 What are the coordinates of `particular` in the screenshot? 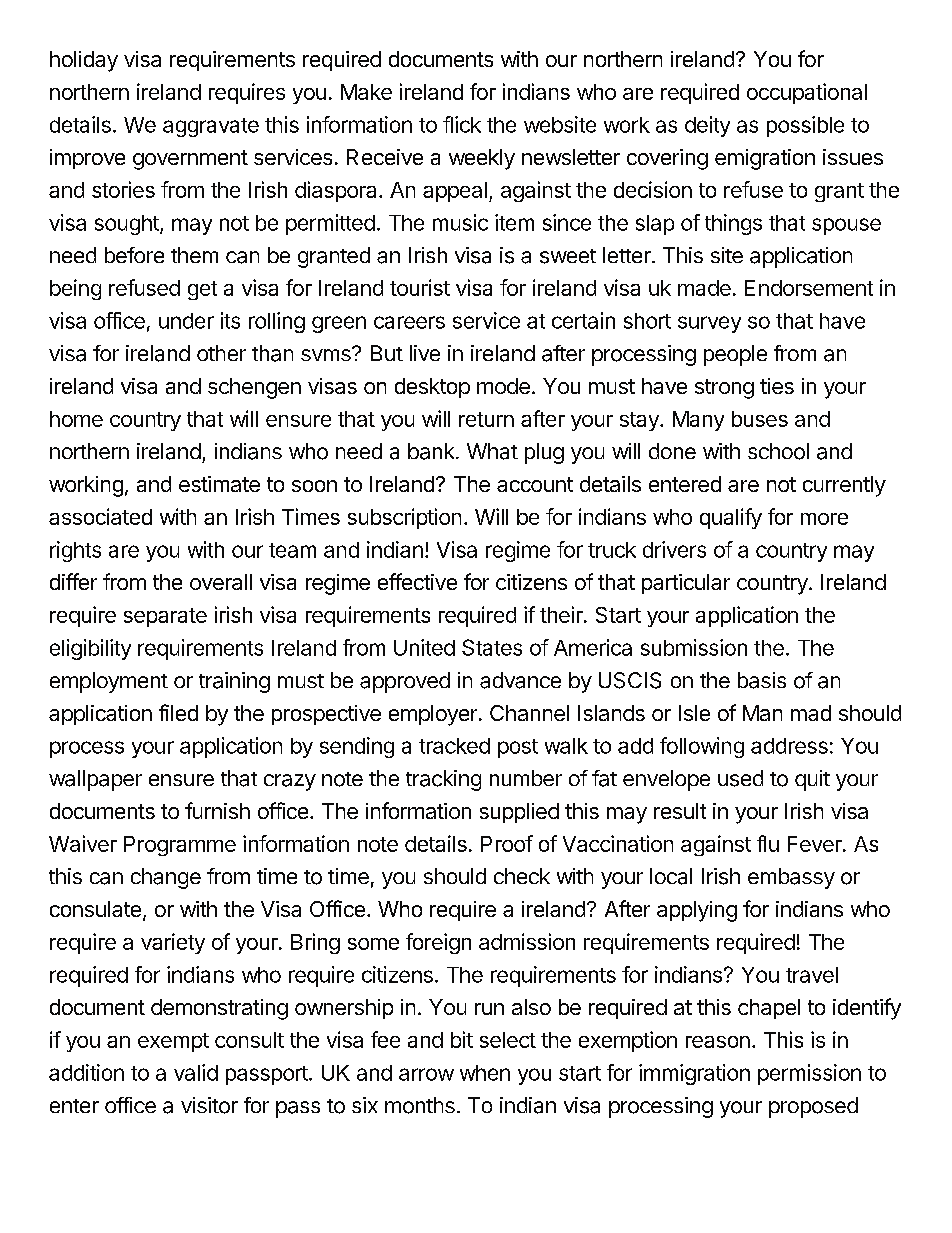 It's located at (686, 584).
